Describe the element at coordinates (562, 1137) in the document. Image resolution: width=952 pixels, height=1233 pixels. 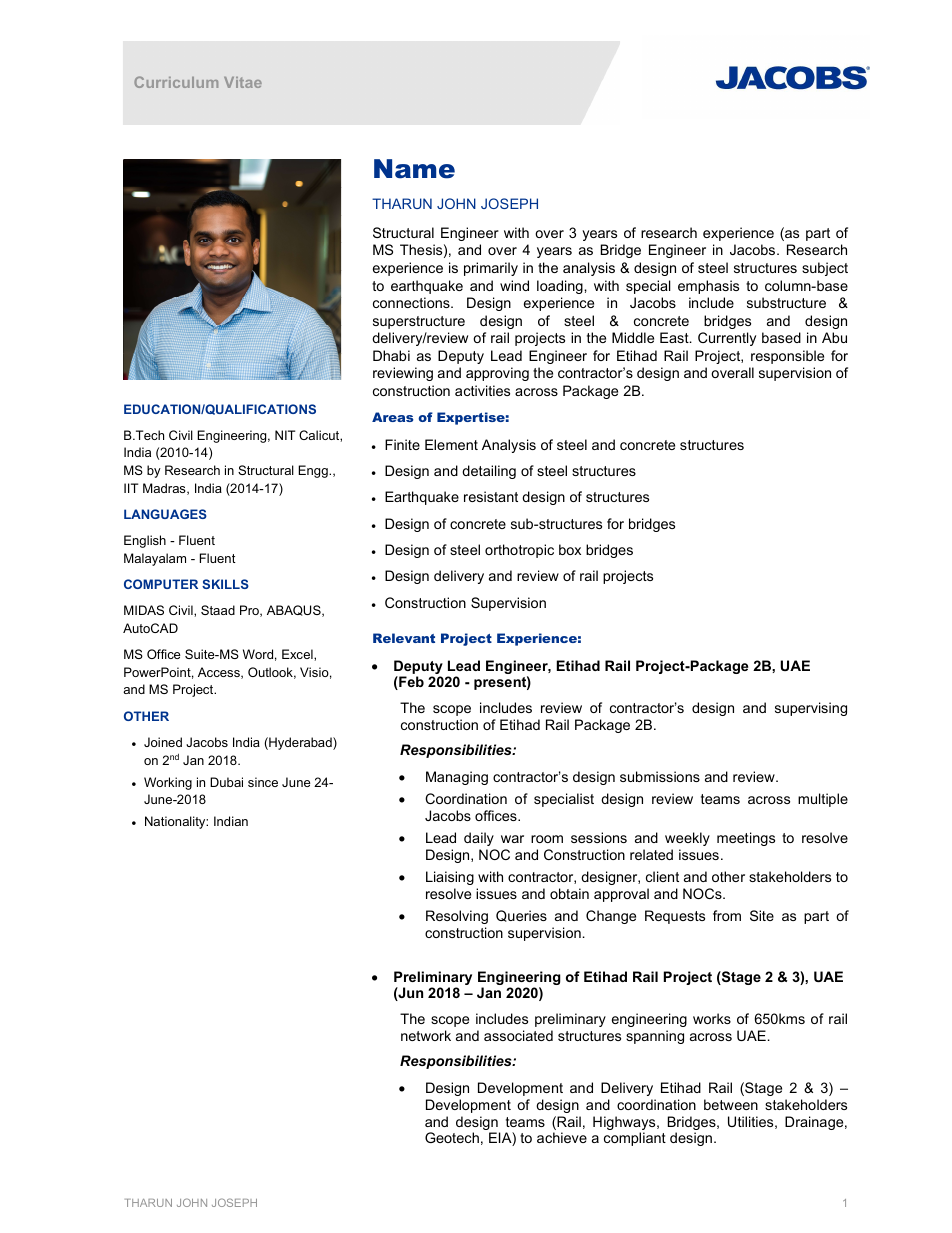
I see `achieve` at that location.
